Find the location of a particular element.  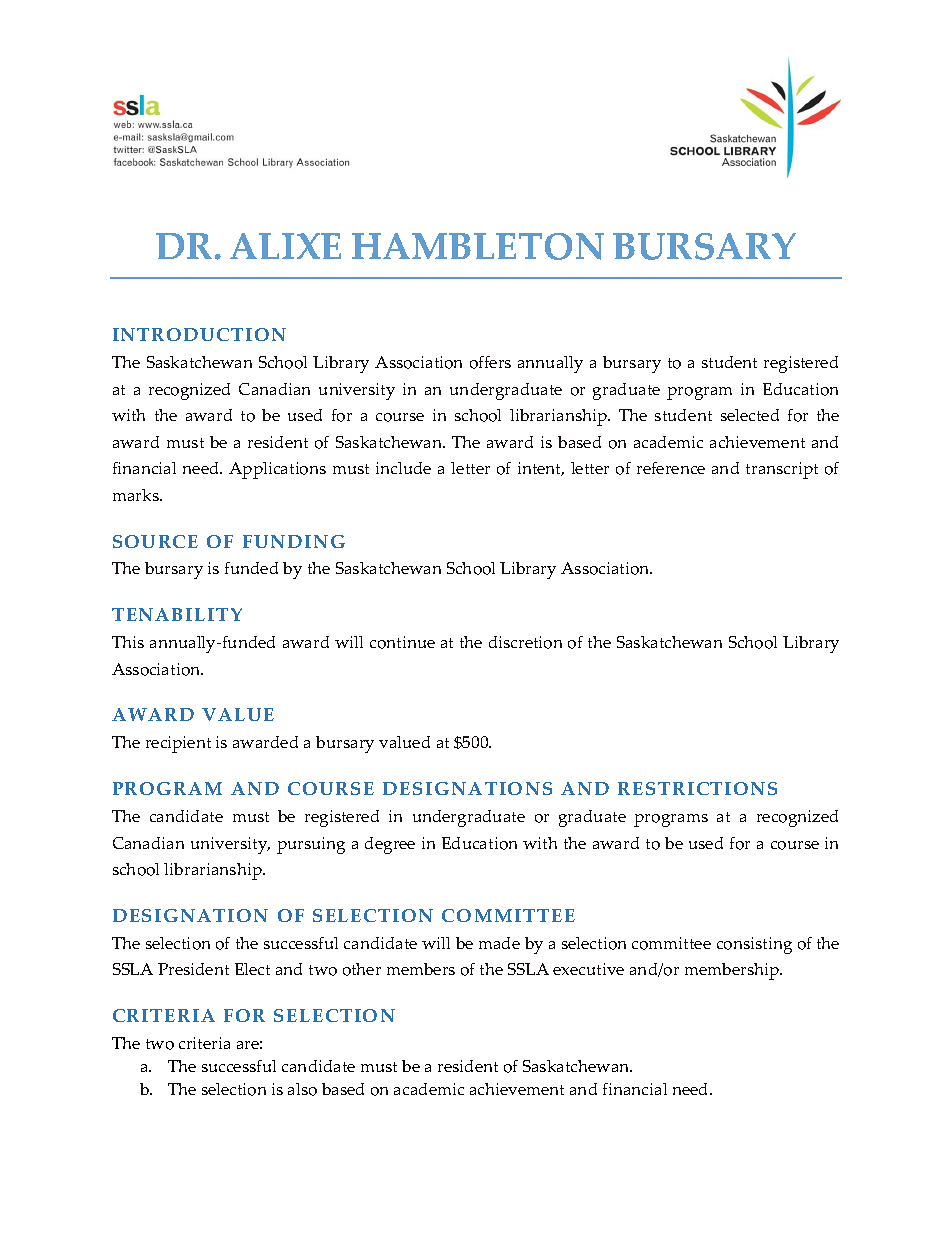

RESTRICTIONS is located at coordinates (697, 788).
